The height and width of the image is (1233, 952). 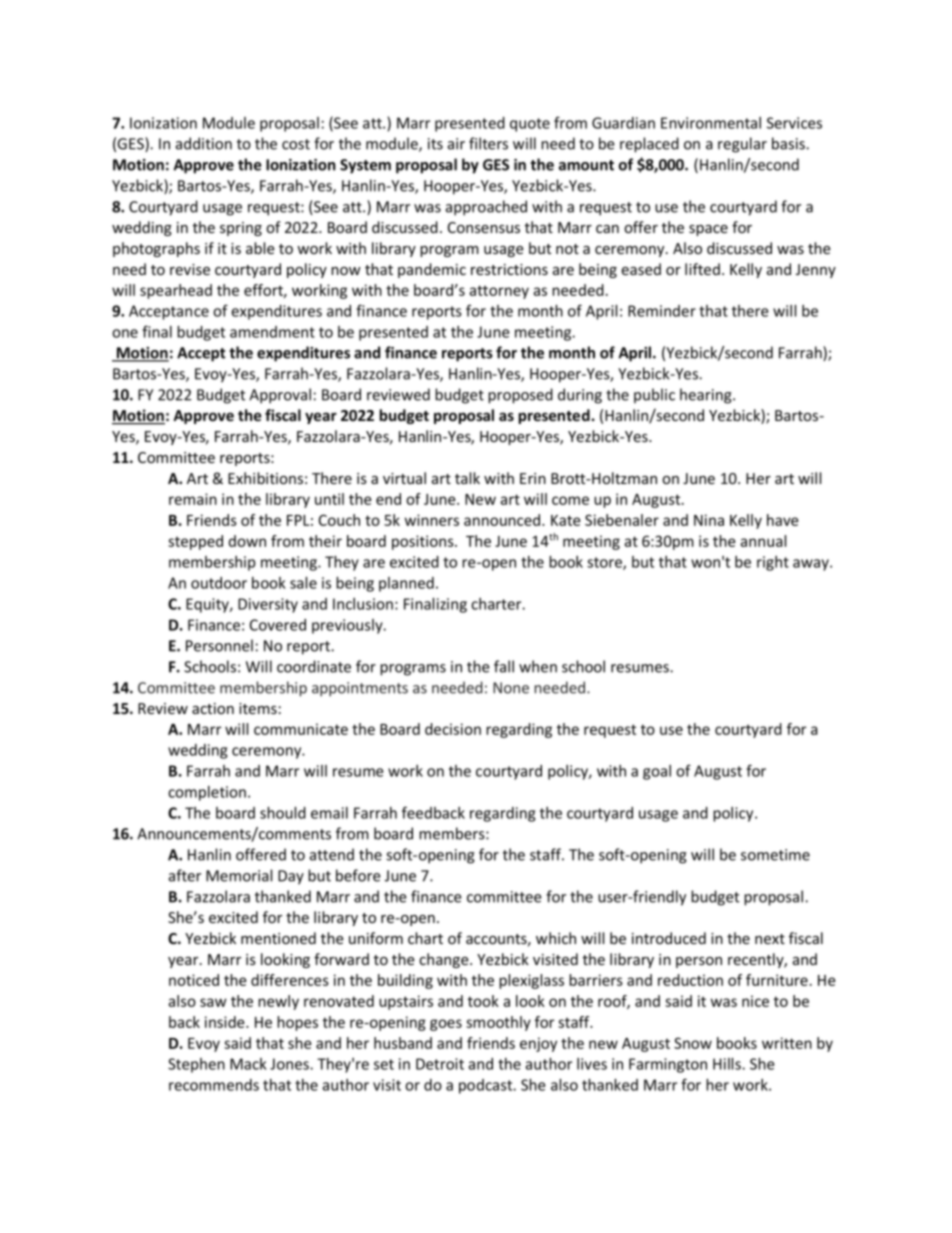 What do you see at coordinates (247, 541) in the image?
I see `down` at bounding box center [247, 541].
